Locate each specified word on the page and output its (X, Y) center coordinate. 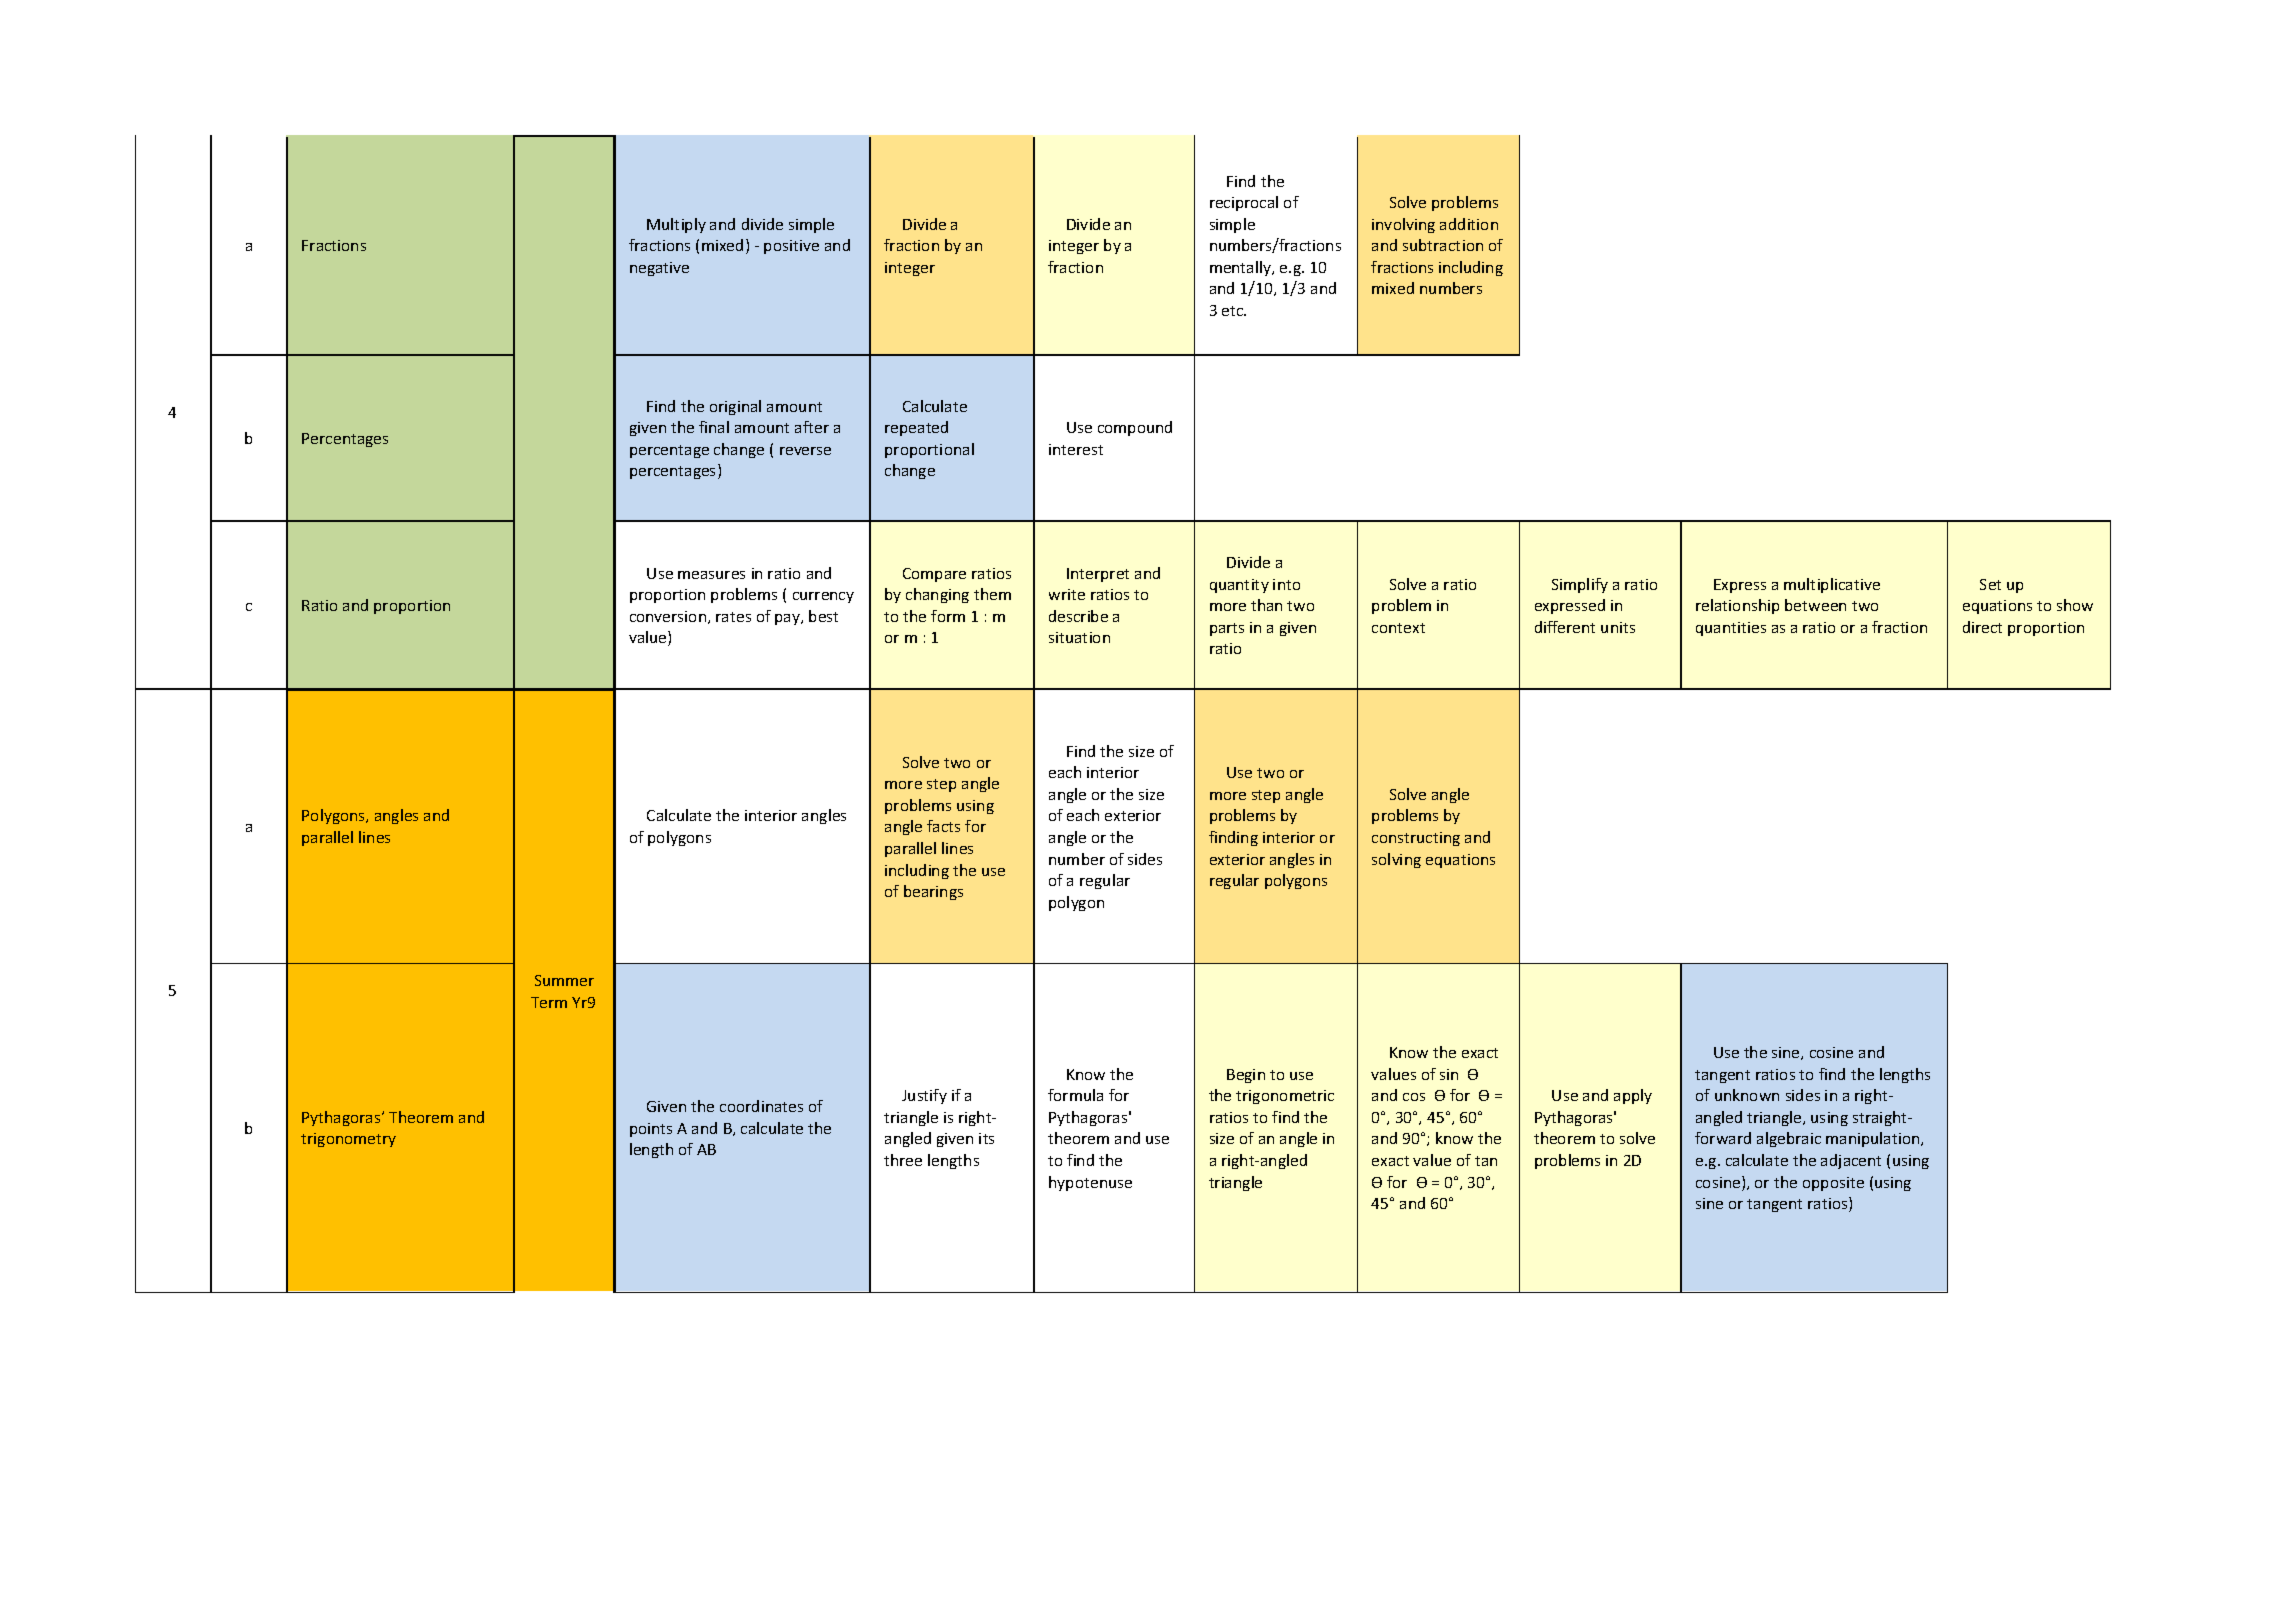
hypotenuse (1090, 1183)
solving (1396, 860)
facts (943, 826)
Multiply (676, 225)
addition (1469, 224)
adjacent (1851, 1161)
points (651, 1130)
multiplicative (1832, 585)
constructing (1416, 839)
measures (711, 575)
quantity (1239, 586)
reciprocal (1244, 203)
